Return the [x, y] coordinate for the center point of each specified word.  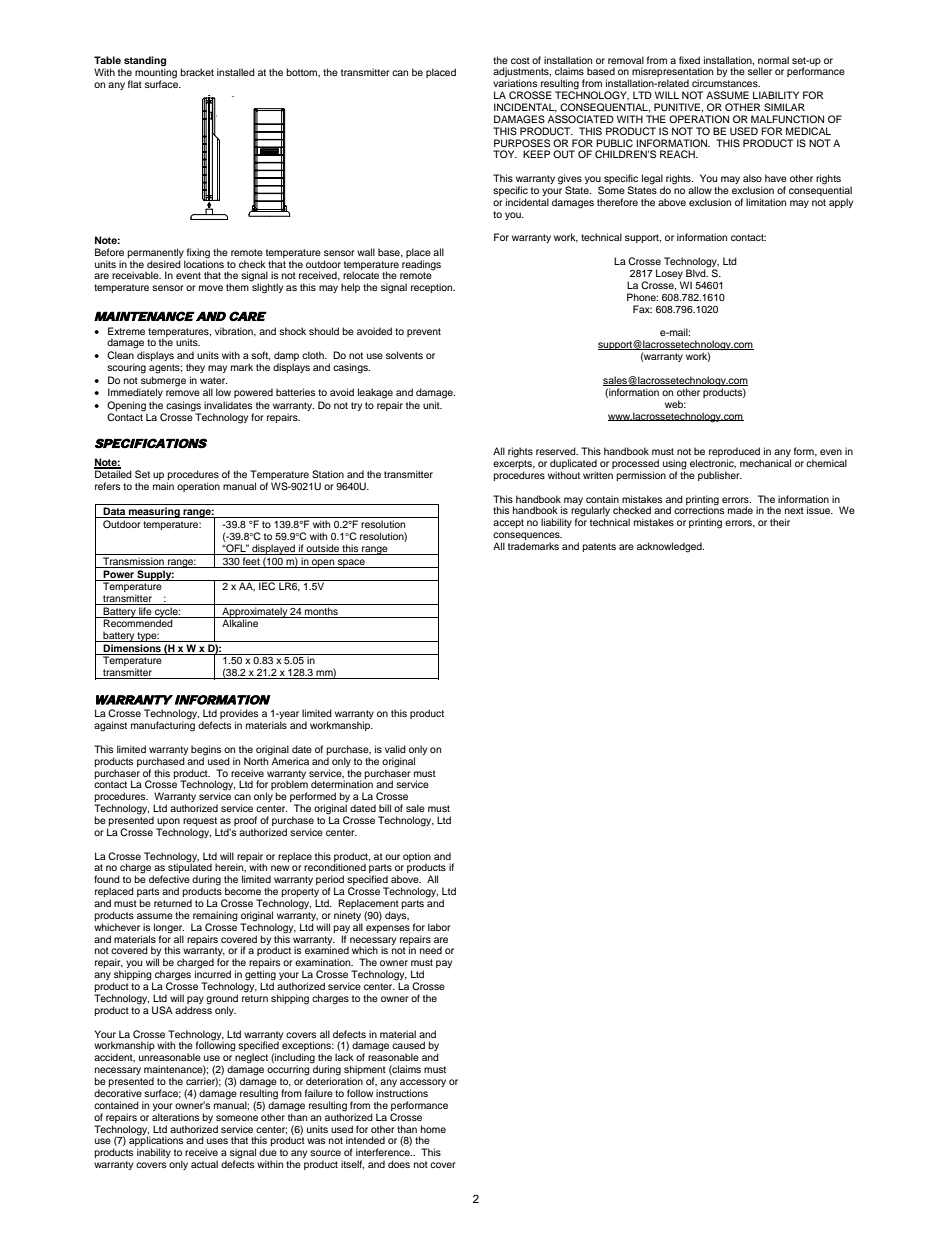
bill [385, 808]
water [213, 380]
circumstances [726, 83]
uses [217, 1141]
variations [515, 83]
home [433, 1129]
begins [206, 751]
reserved [557, 451]
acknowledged [670, 547]
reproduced [735, 453]
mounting [156, 72]
